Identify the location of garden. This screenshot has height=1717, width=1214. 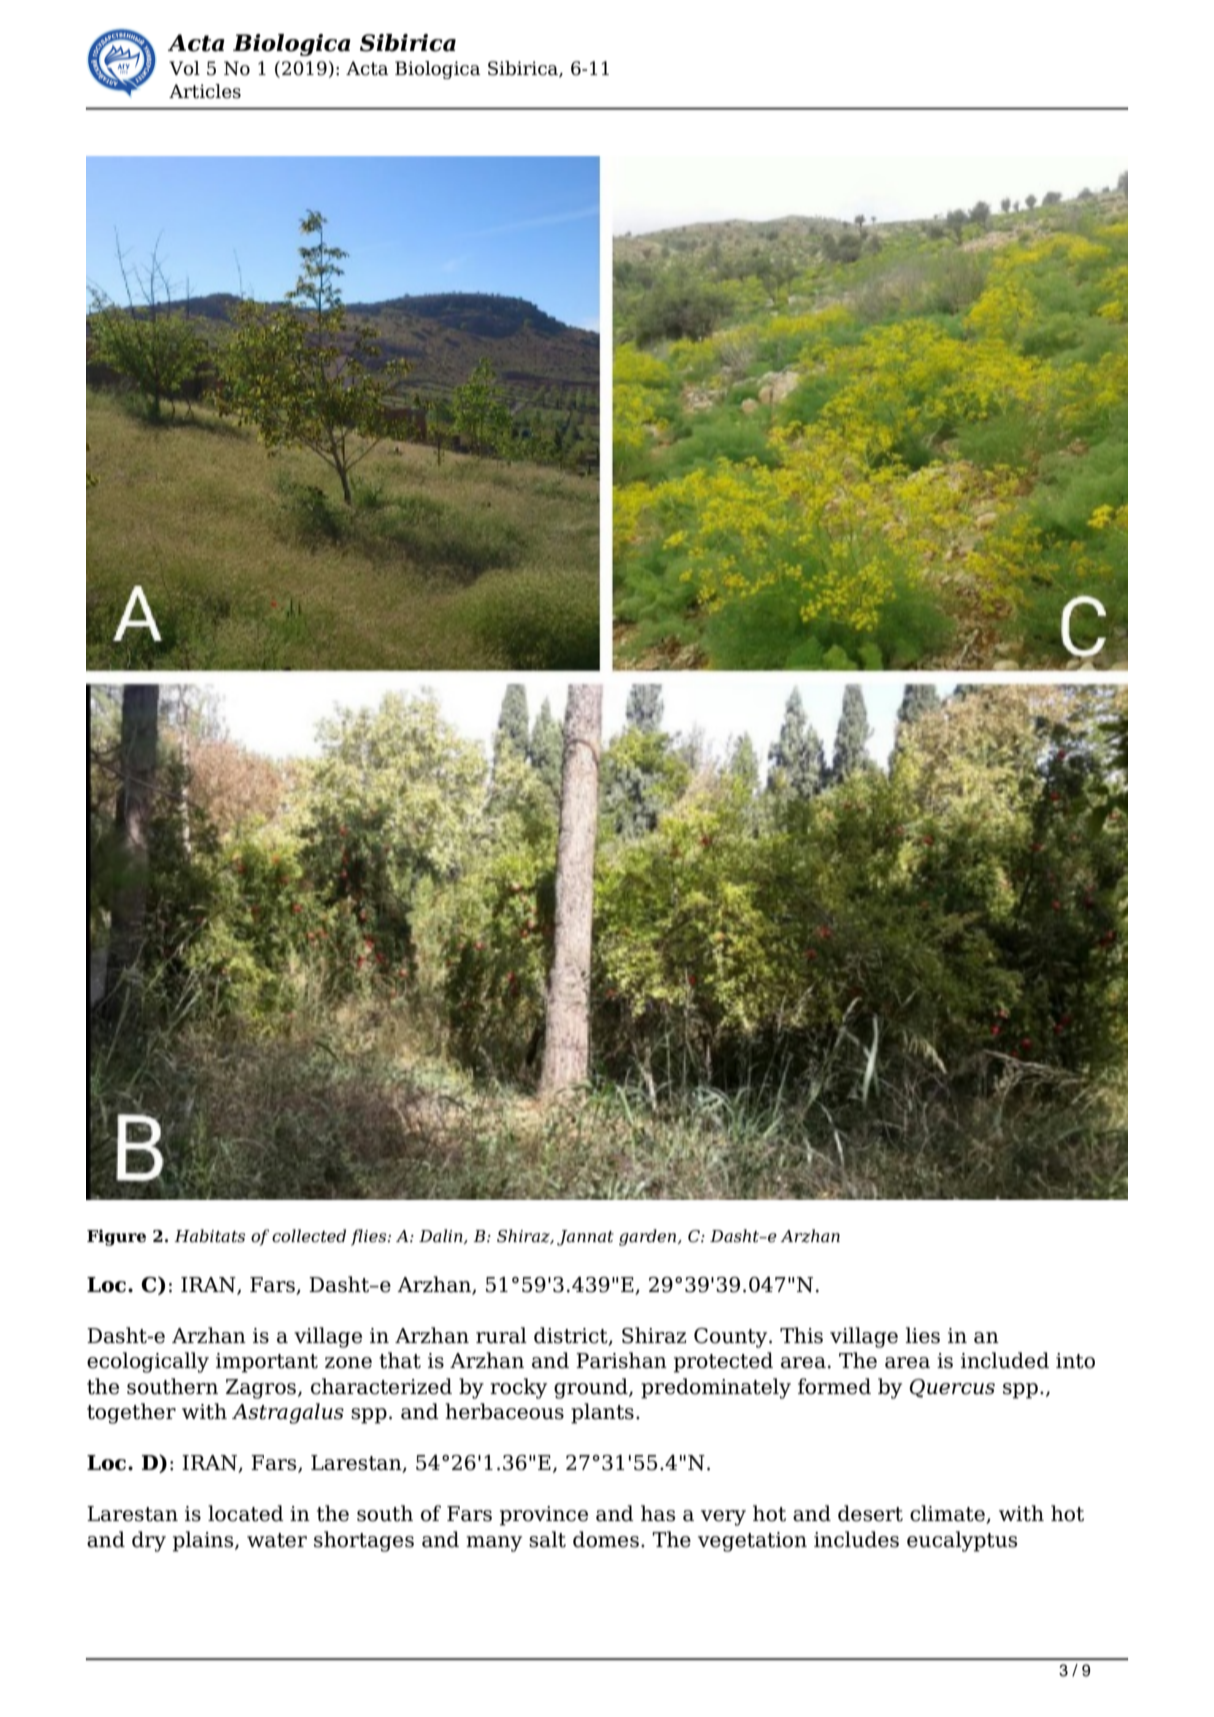
(649, 1237).
